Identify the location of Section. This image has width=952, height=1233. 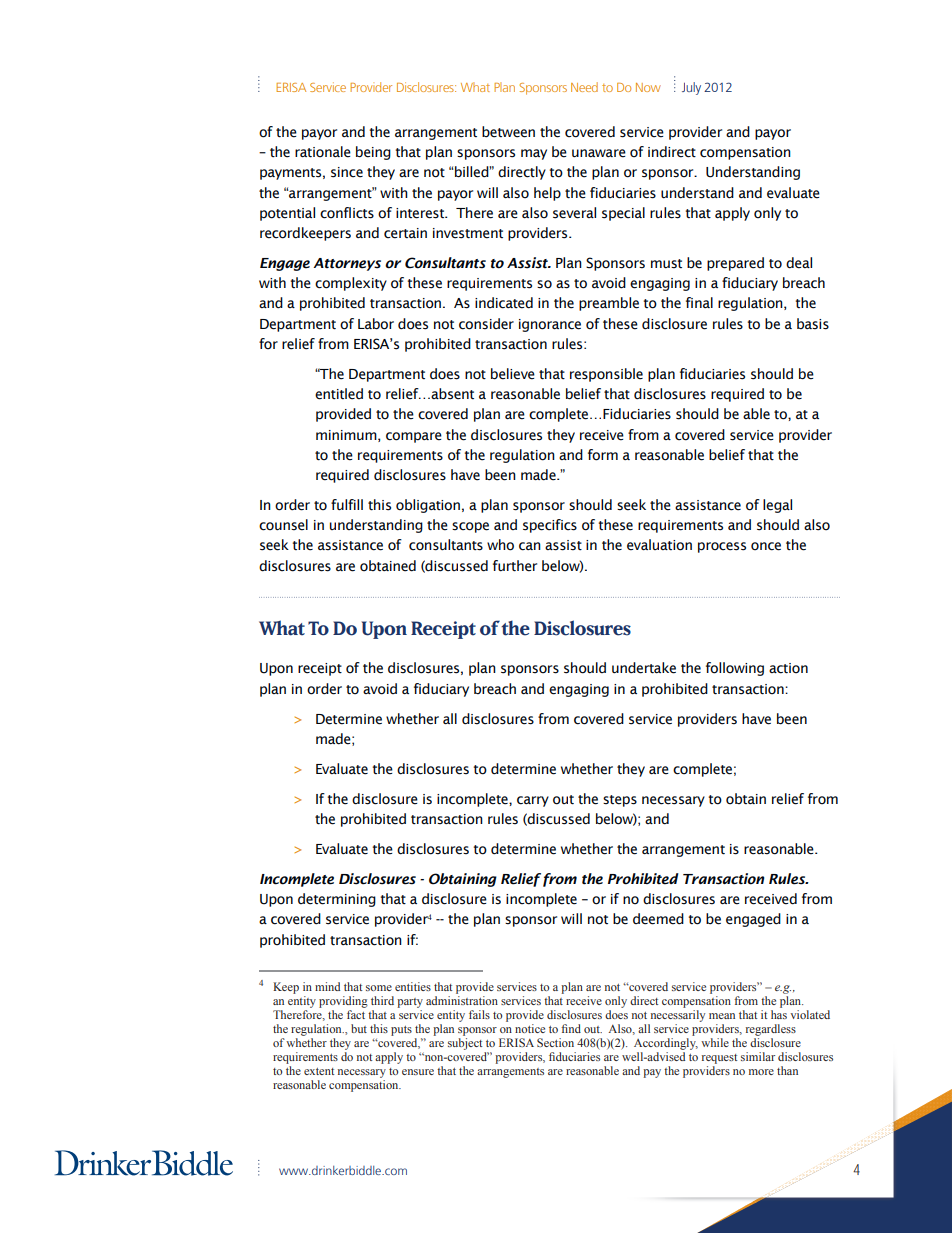
(555, 1042).
